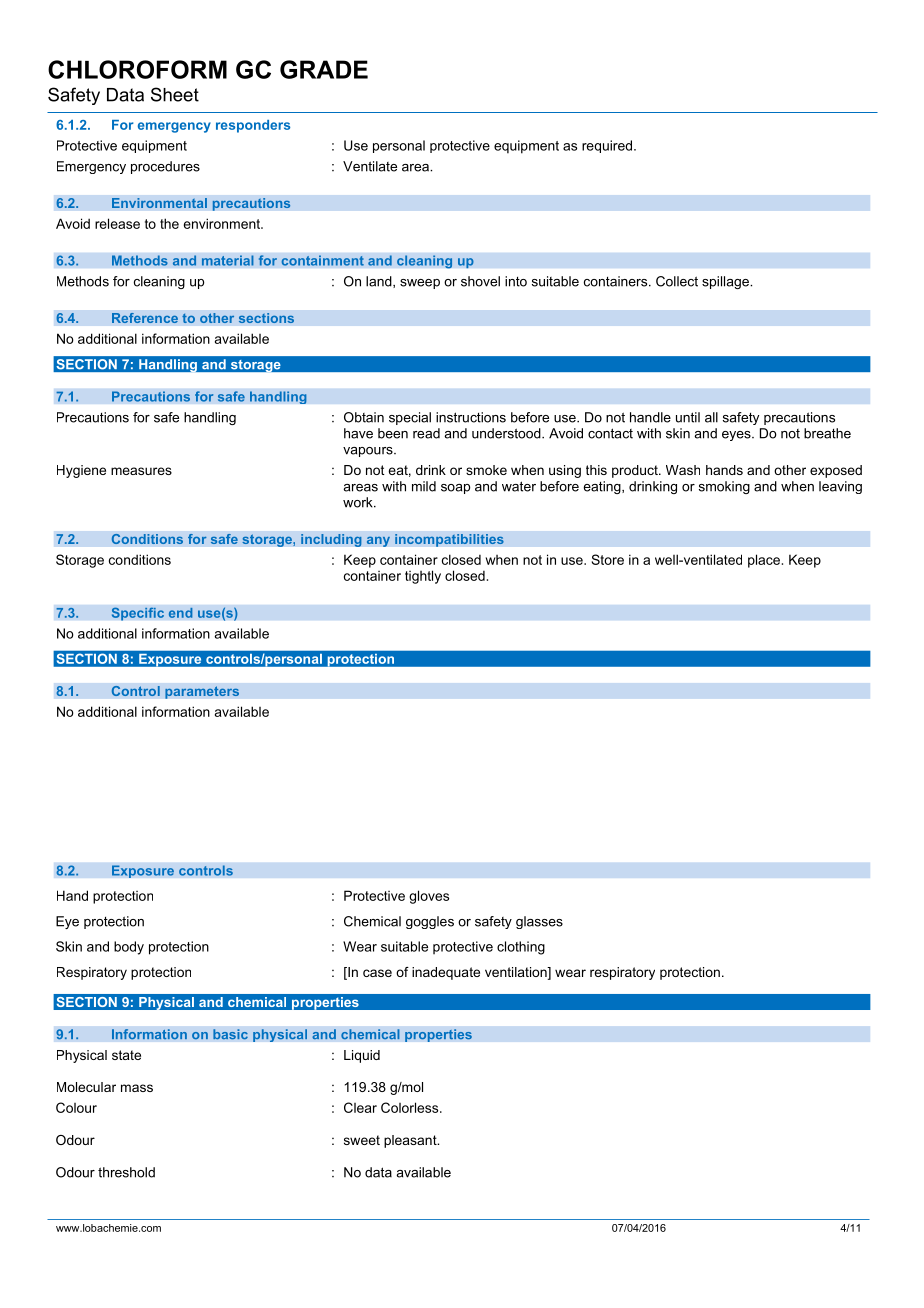 Image resolution: width=924 pixels, height=1308 pixels. Describe the element at coordinates (175, 94) in the document. I see `Sheet` at that location.
